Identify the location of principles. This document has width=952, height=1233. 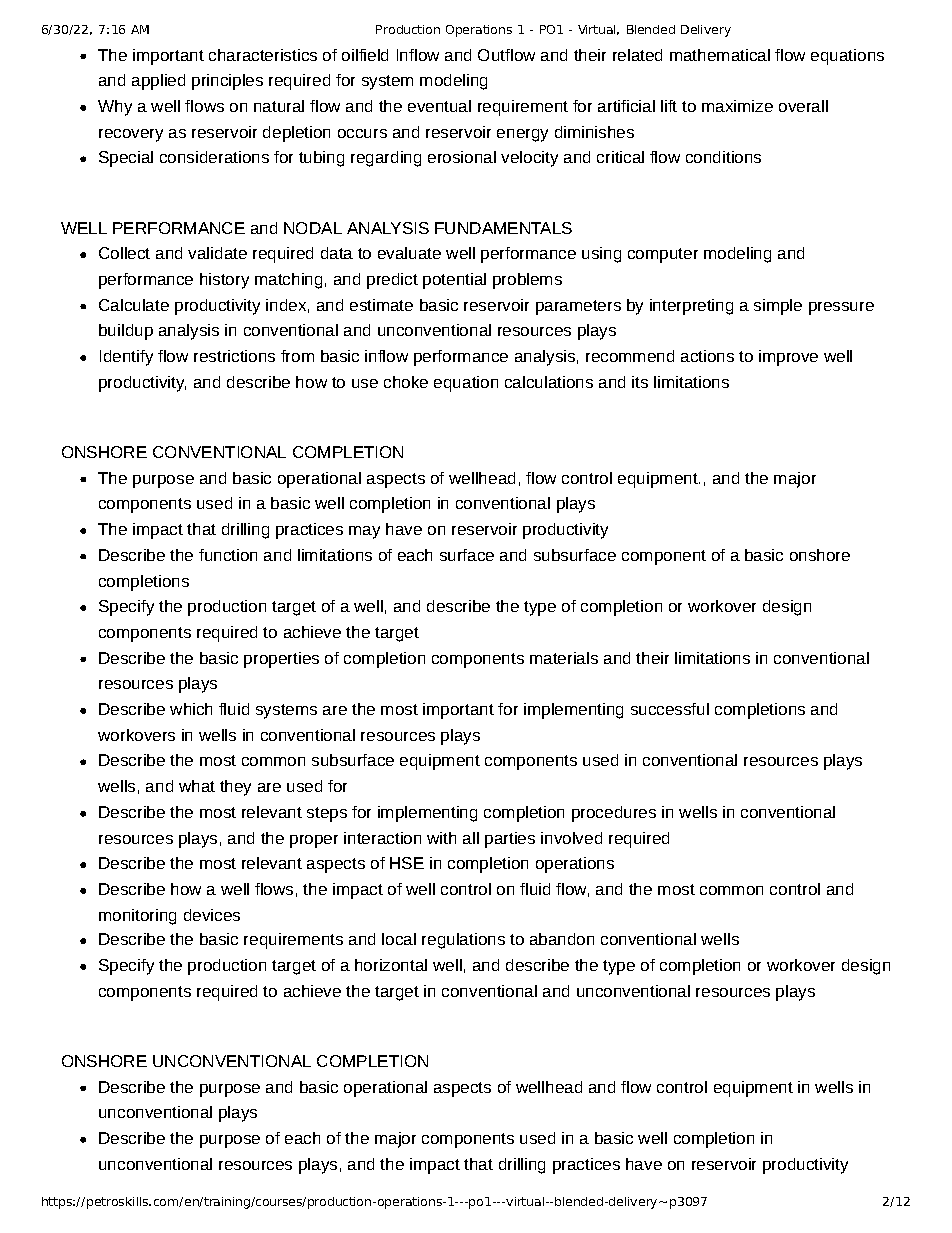
(227, 82).
